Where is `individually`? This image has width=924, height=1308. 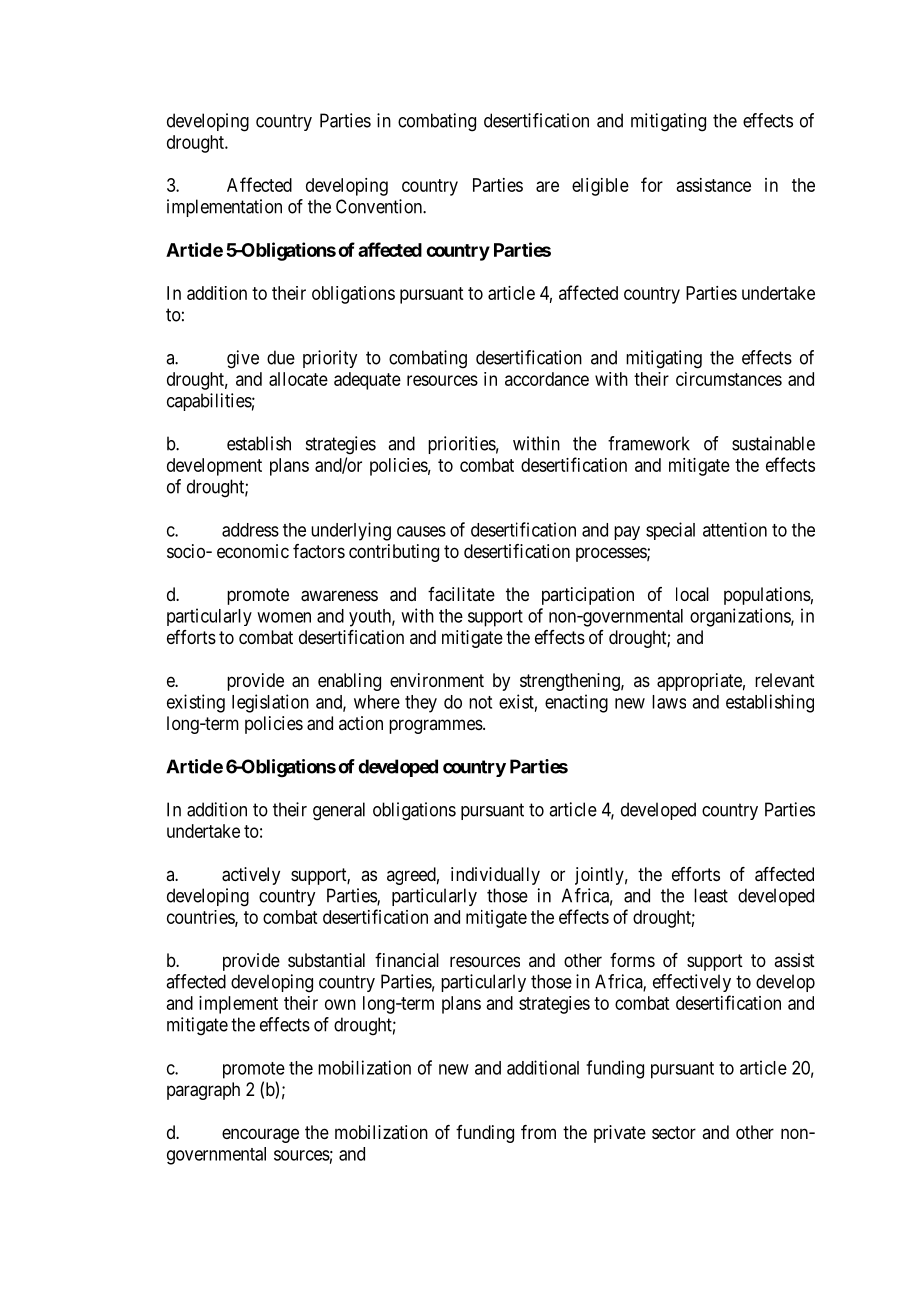 individually is located at coordinates (495, 876).
